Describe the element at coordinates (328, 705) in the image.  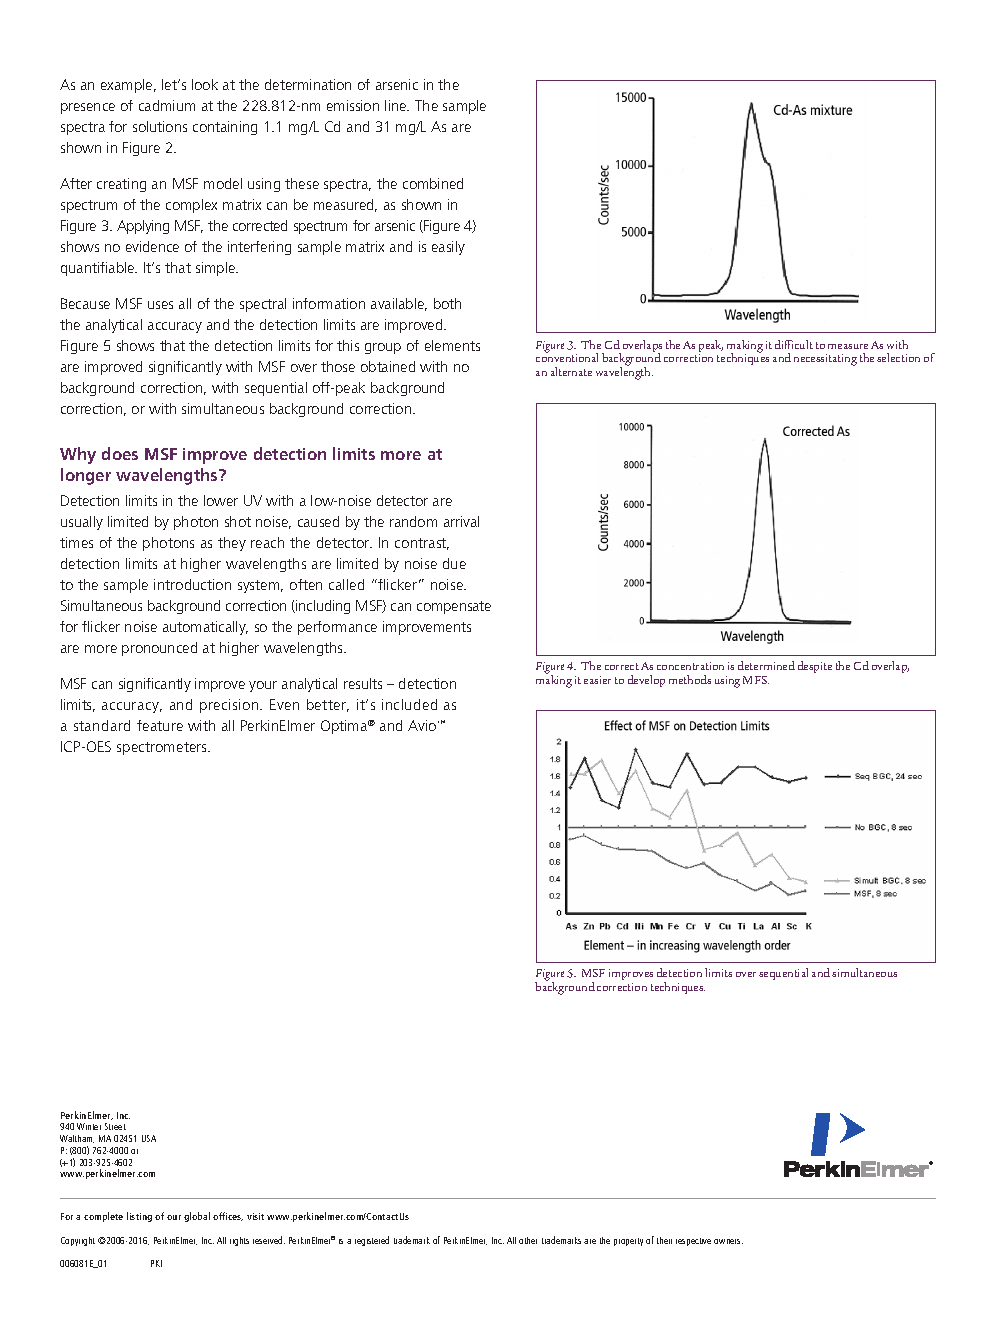
I see `better` at that location.
